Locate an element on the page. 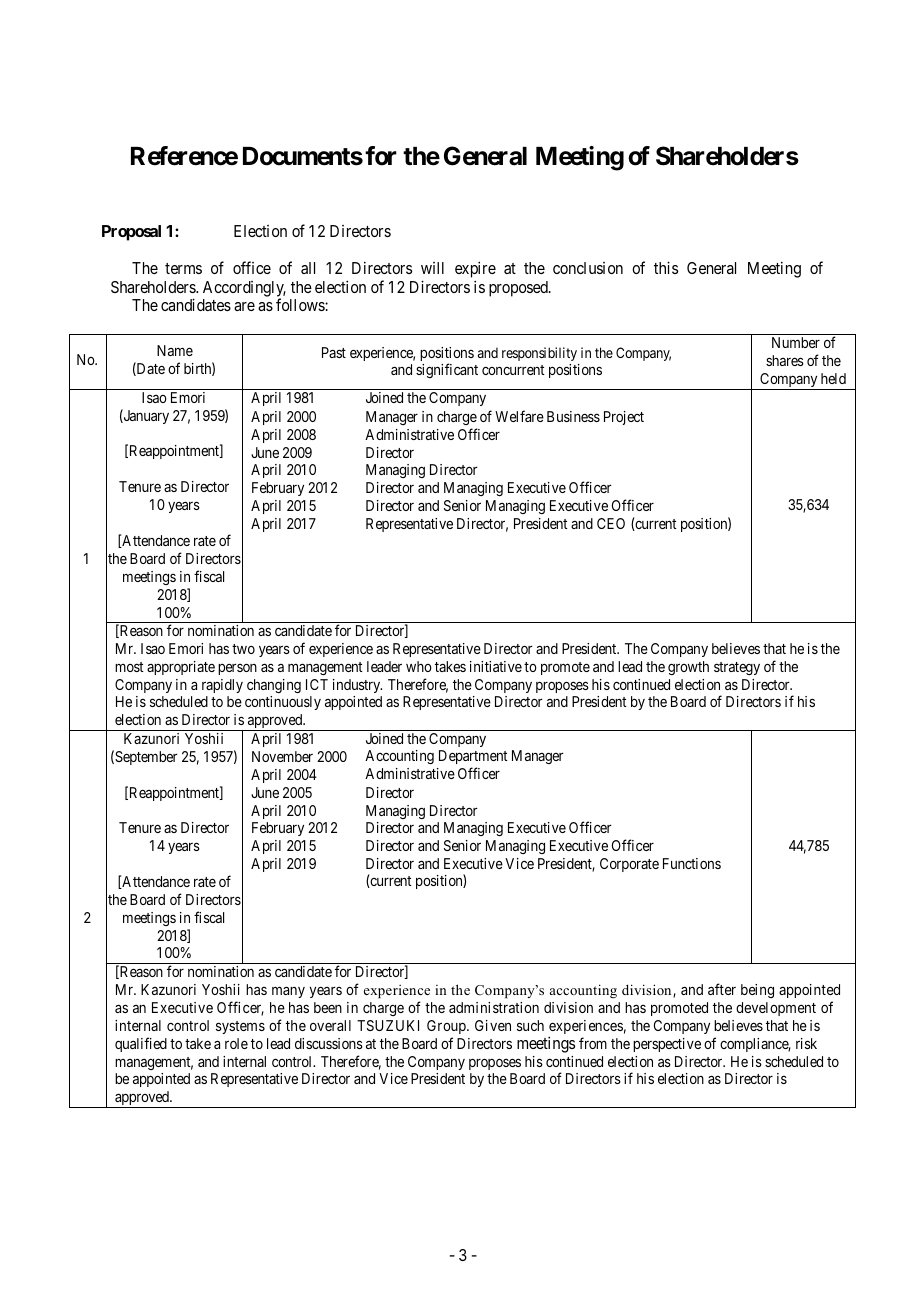  Functions is located at coordinates (692, 863).
